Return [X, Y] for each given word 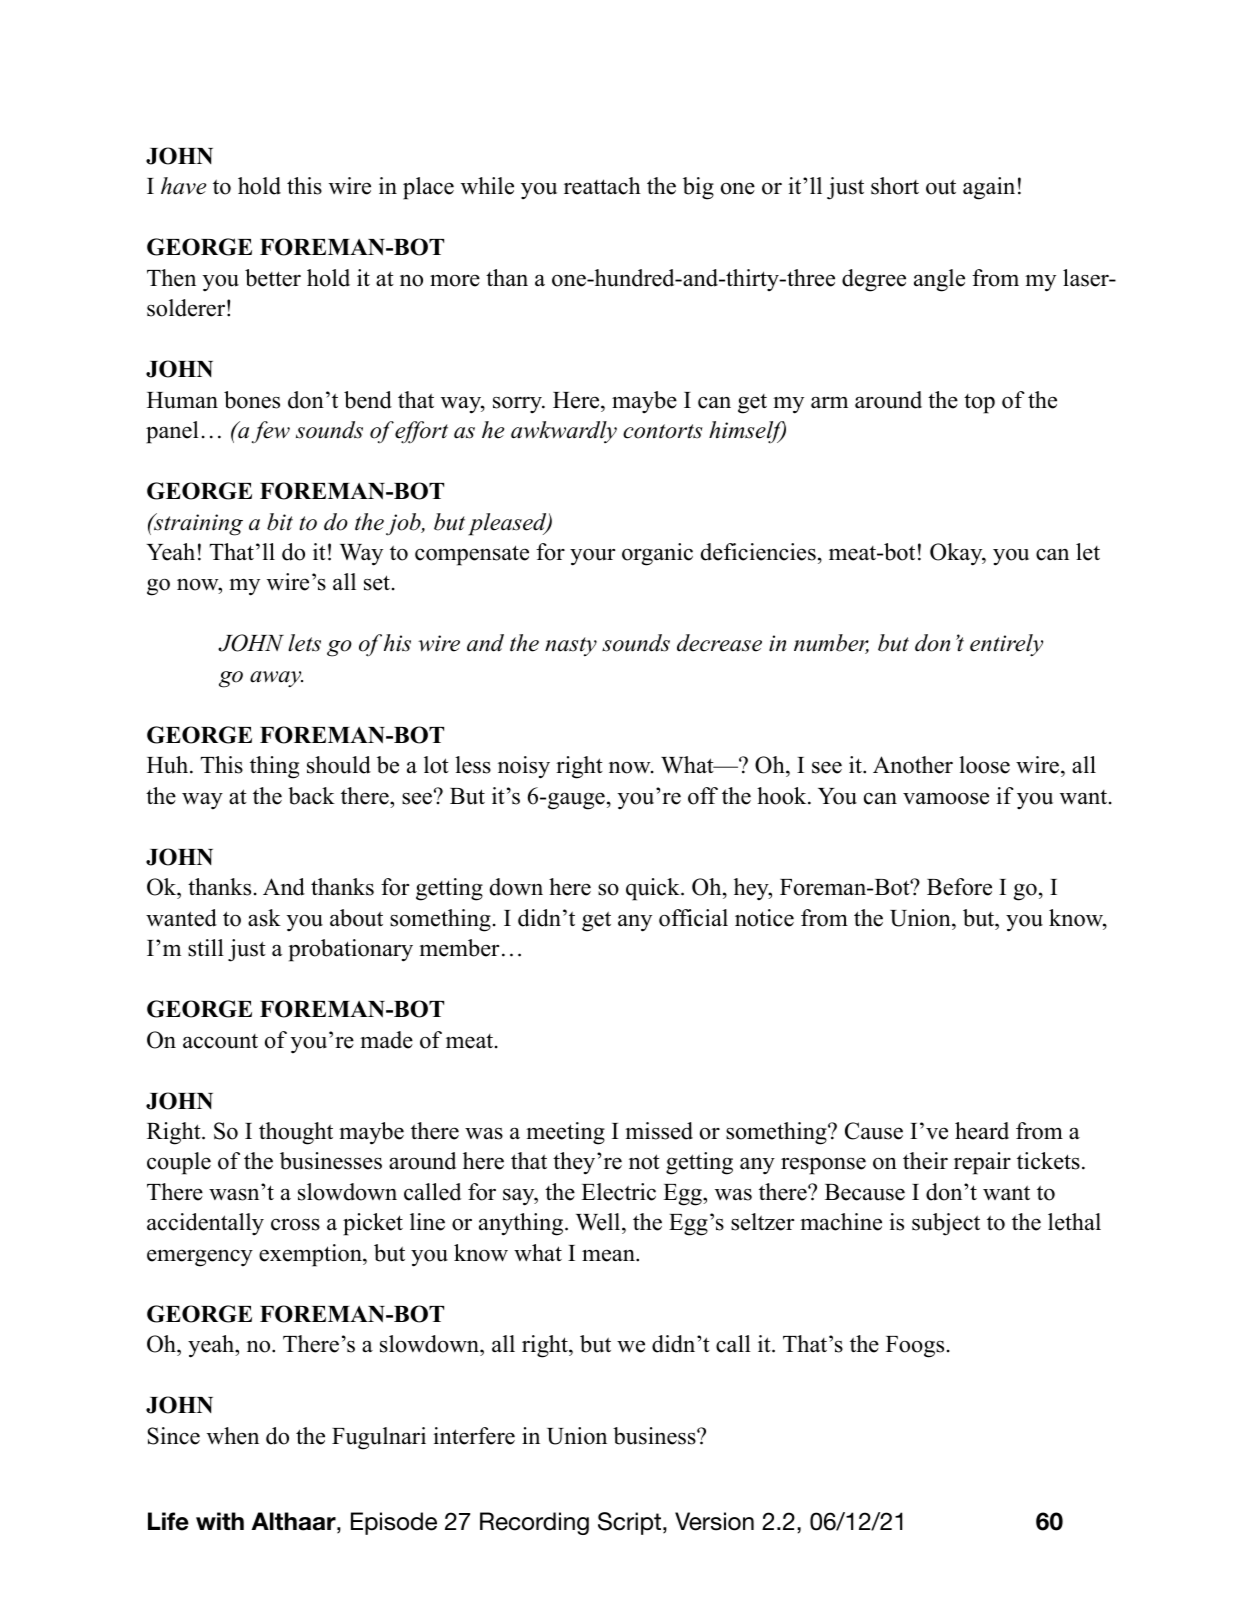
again [989, 188]
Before [959, 887]
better [273, 278]
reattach [602, 186]
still [206, 948]
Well [599, 1223]
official [693, 918]
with [220, 1521]
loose [984, 765]
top [979, 404]
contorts [663, 431]
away [276, 679]
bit [280, 522]
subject [946, 1224]
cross [295, 1225]
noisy [524, 767]
